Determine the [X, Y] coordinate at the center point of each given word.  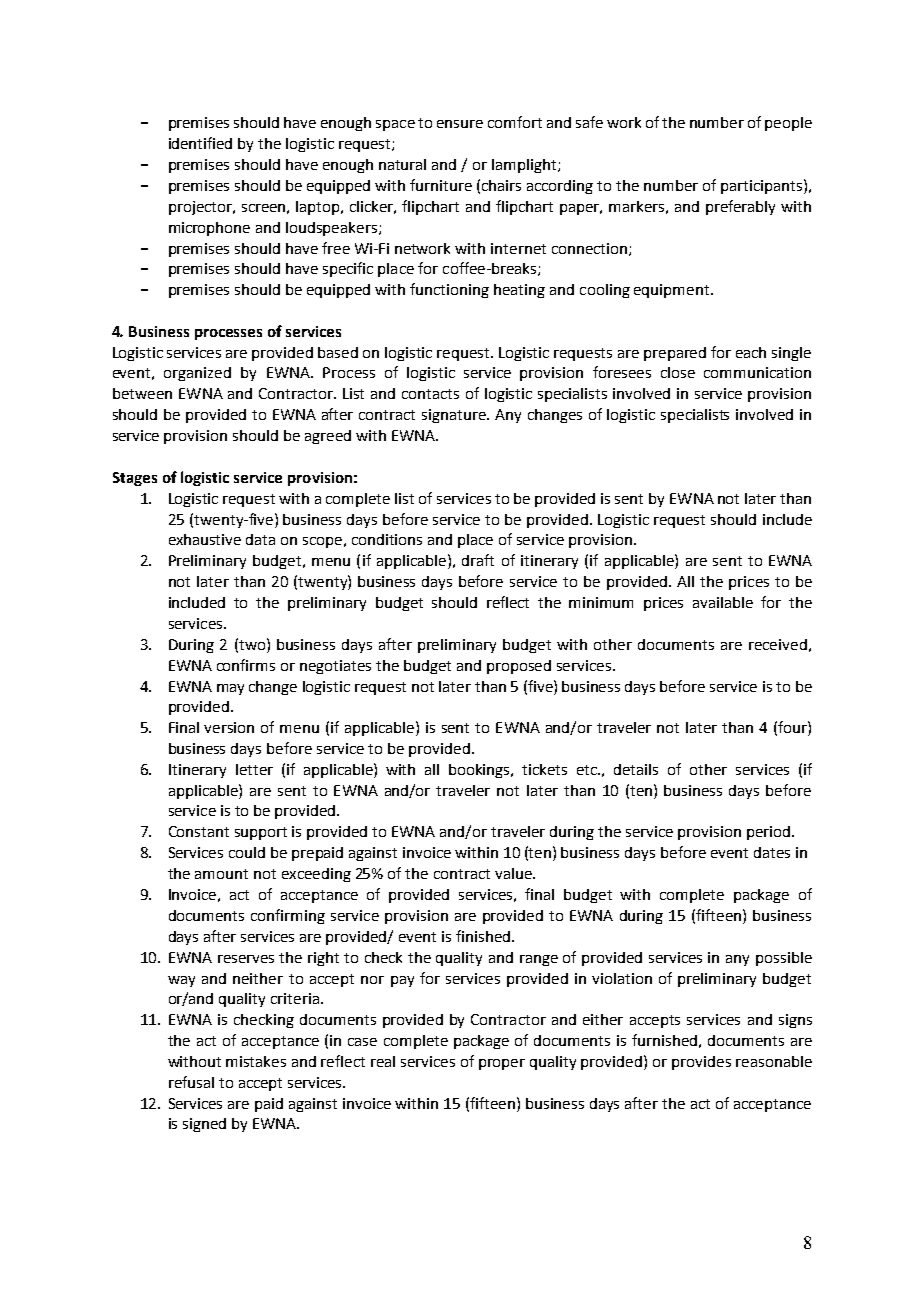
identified [200, 143]
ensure [460, 124]
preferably [740, 207]
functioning [449, 290]
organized [197, 374]
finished [484, 936]
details [636, 769]
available [723, 602]
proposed [519, 667]
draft [478, 560]
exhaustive [205, 539]
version [229, 727]
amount [221, 874]
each [751, 352]
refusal [191, 1082]
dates [772, 852]
